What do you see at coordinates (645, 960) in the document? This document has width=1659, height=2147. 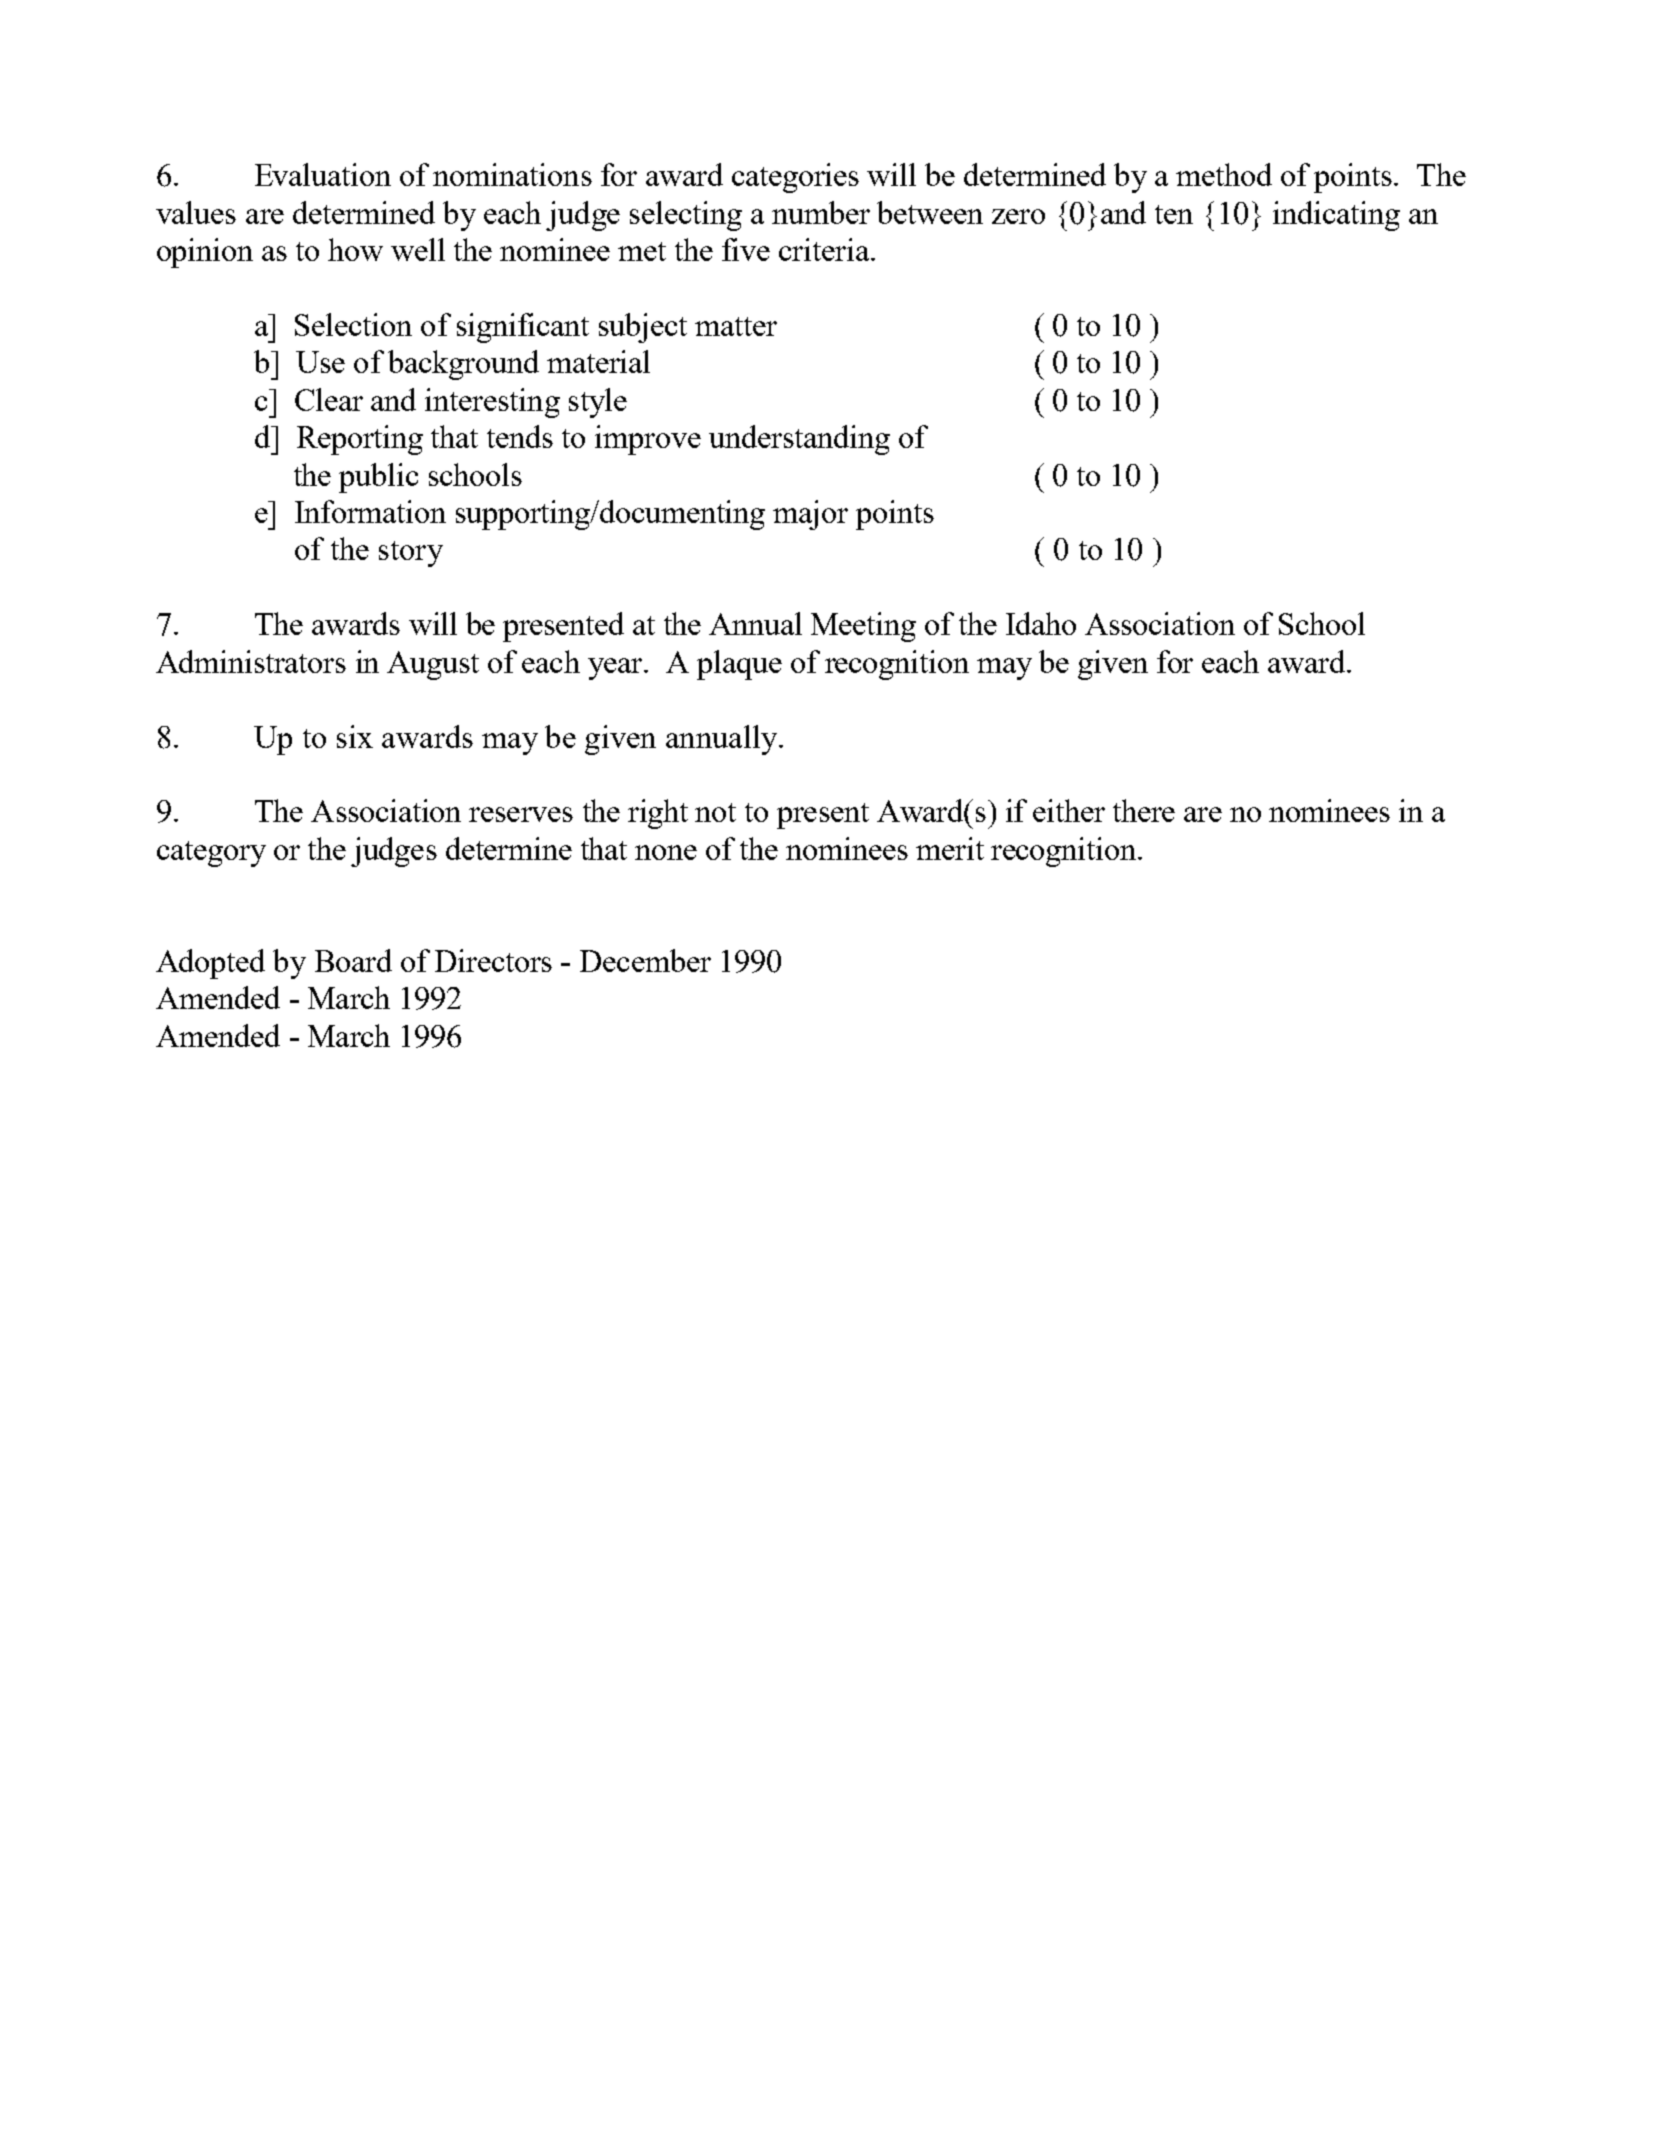 I see `December` at bounding box center [645, 960].
